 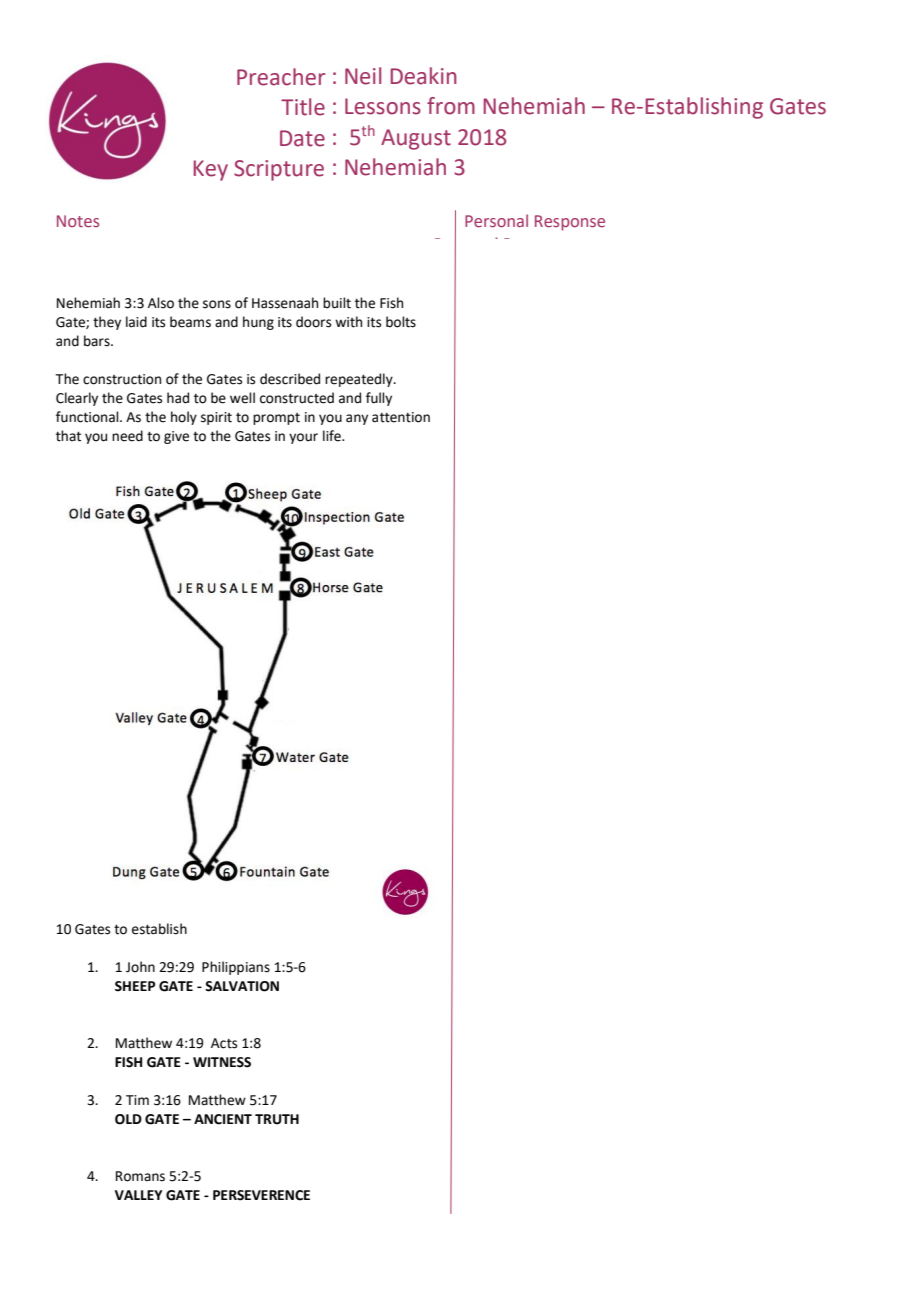 I want to click on prompt, so click(x=276, y=419).
